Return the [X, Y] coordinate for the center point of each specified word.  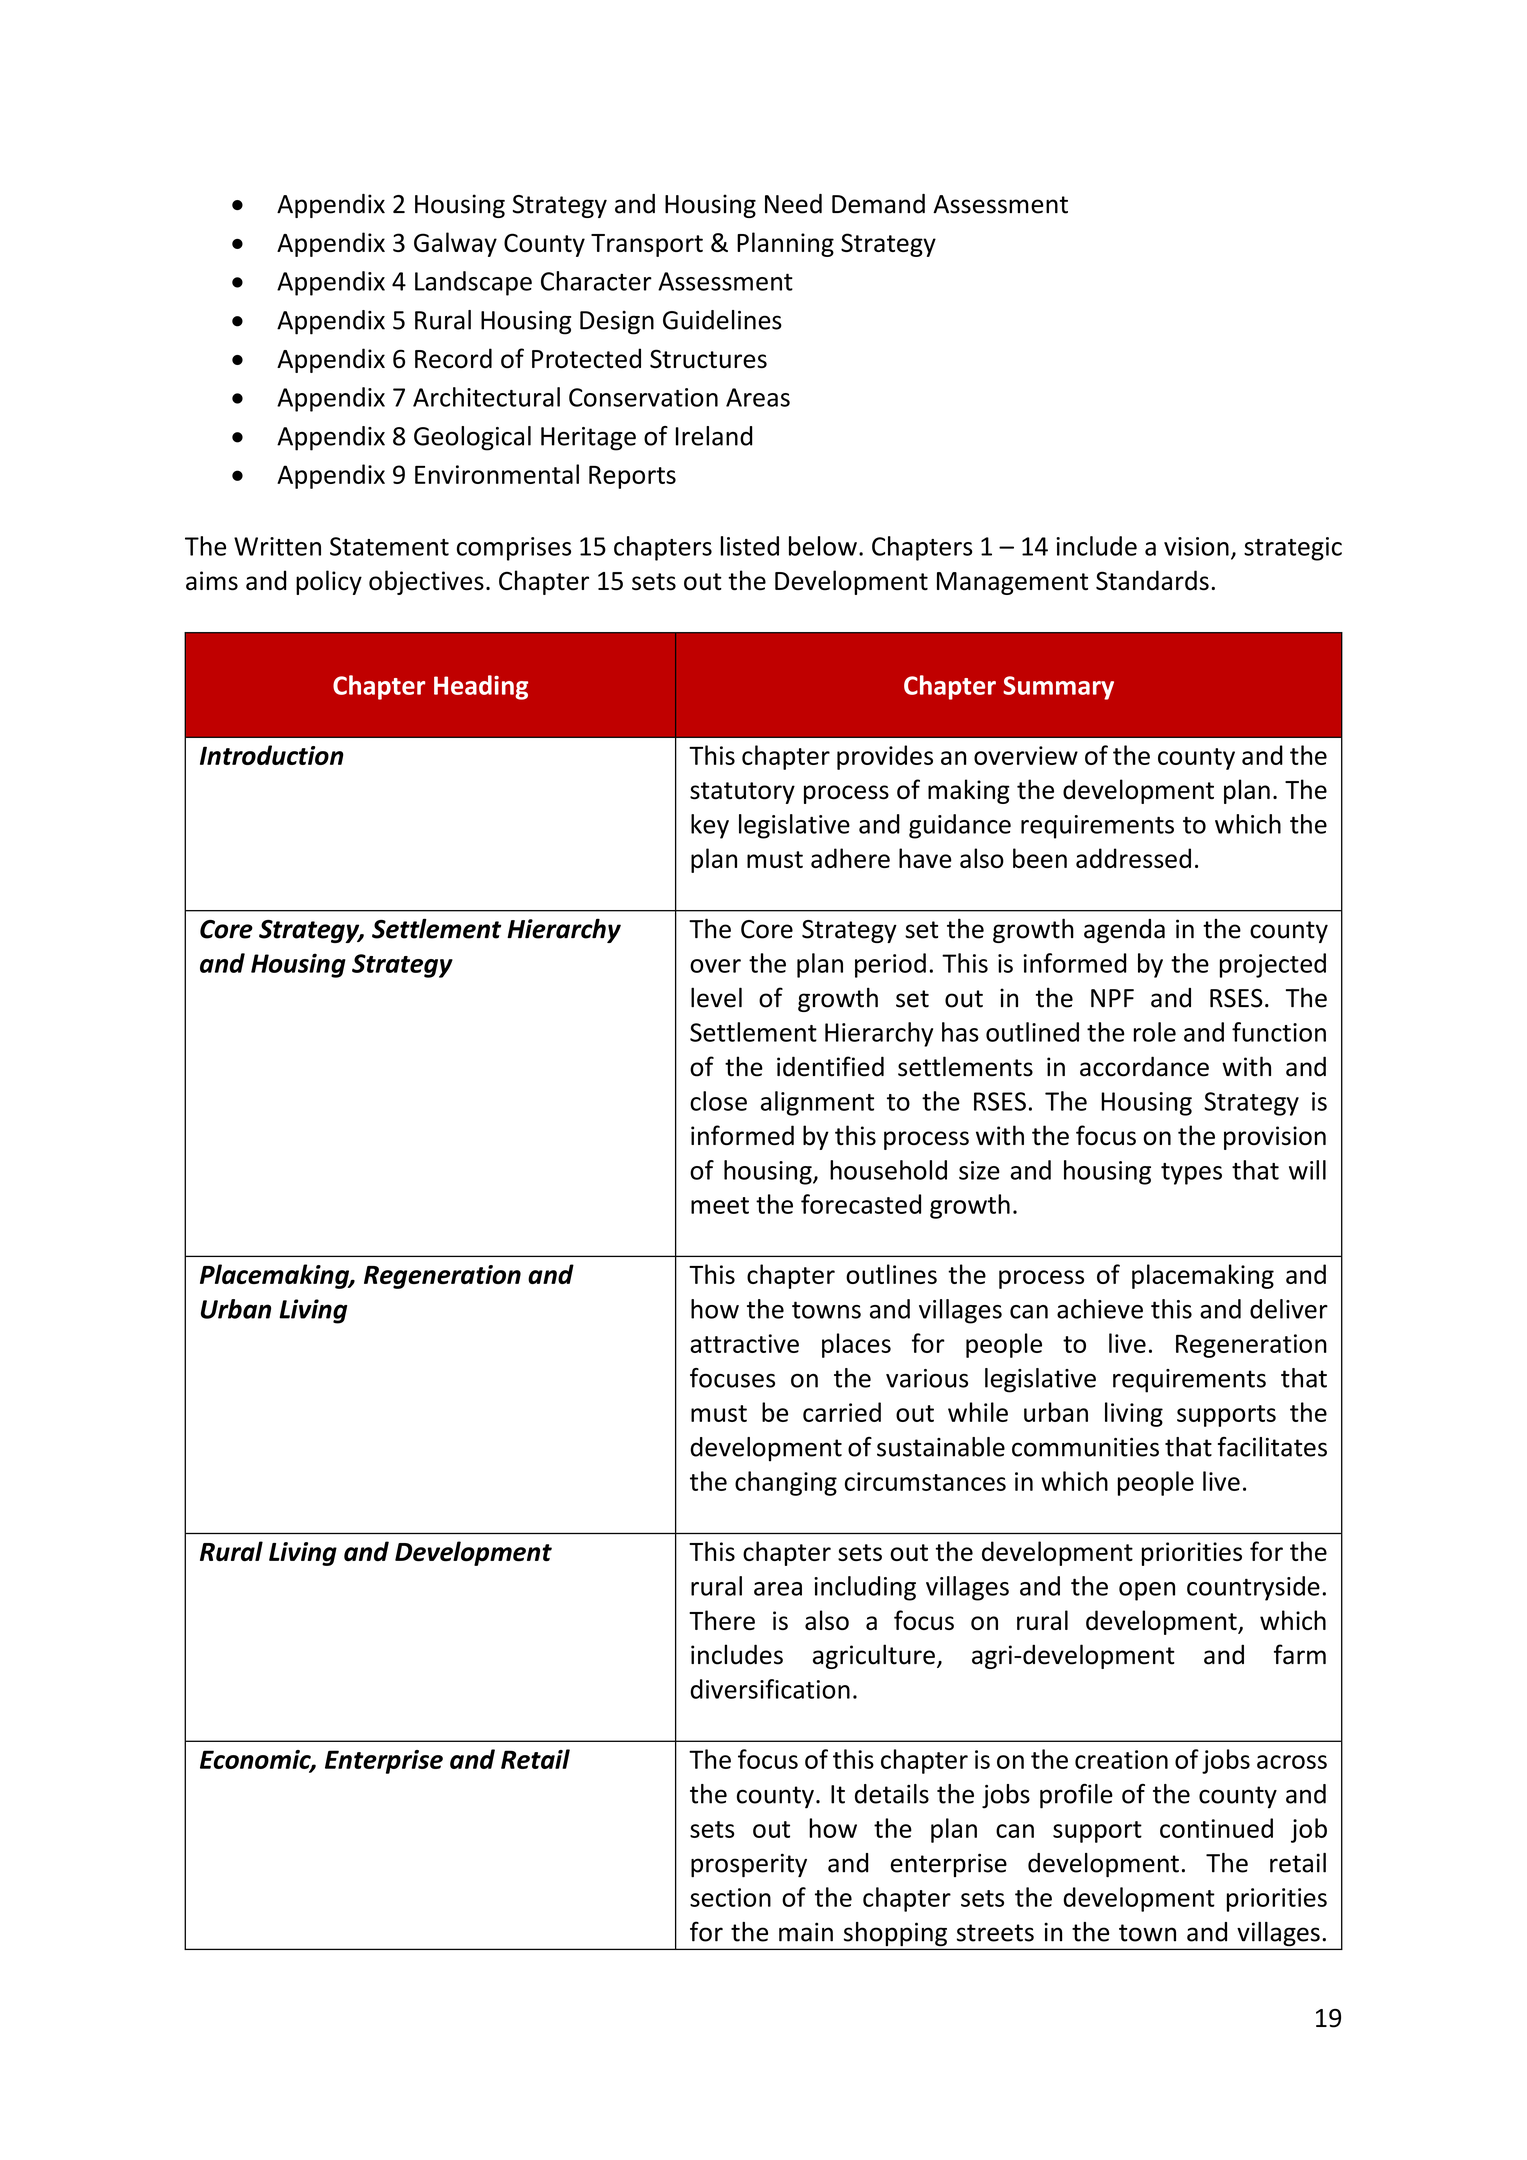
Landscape [473, 283]
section [730, 1897]
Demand [878, 204]
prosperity [749, 1865]
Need [793, 204]
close [718, 1101]
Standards [1152, 580]
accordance [1144, 1066]
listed [750, 546]
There [722, 1620]
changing [786, 1483]
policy [329, 582]
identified [830, 1066]
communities [1085, 1447]
